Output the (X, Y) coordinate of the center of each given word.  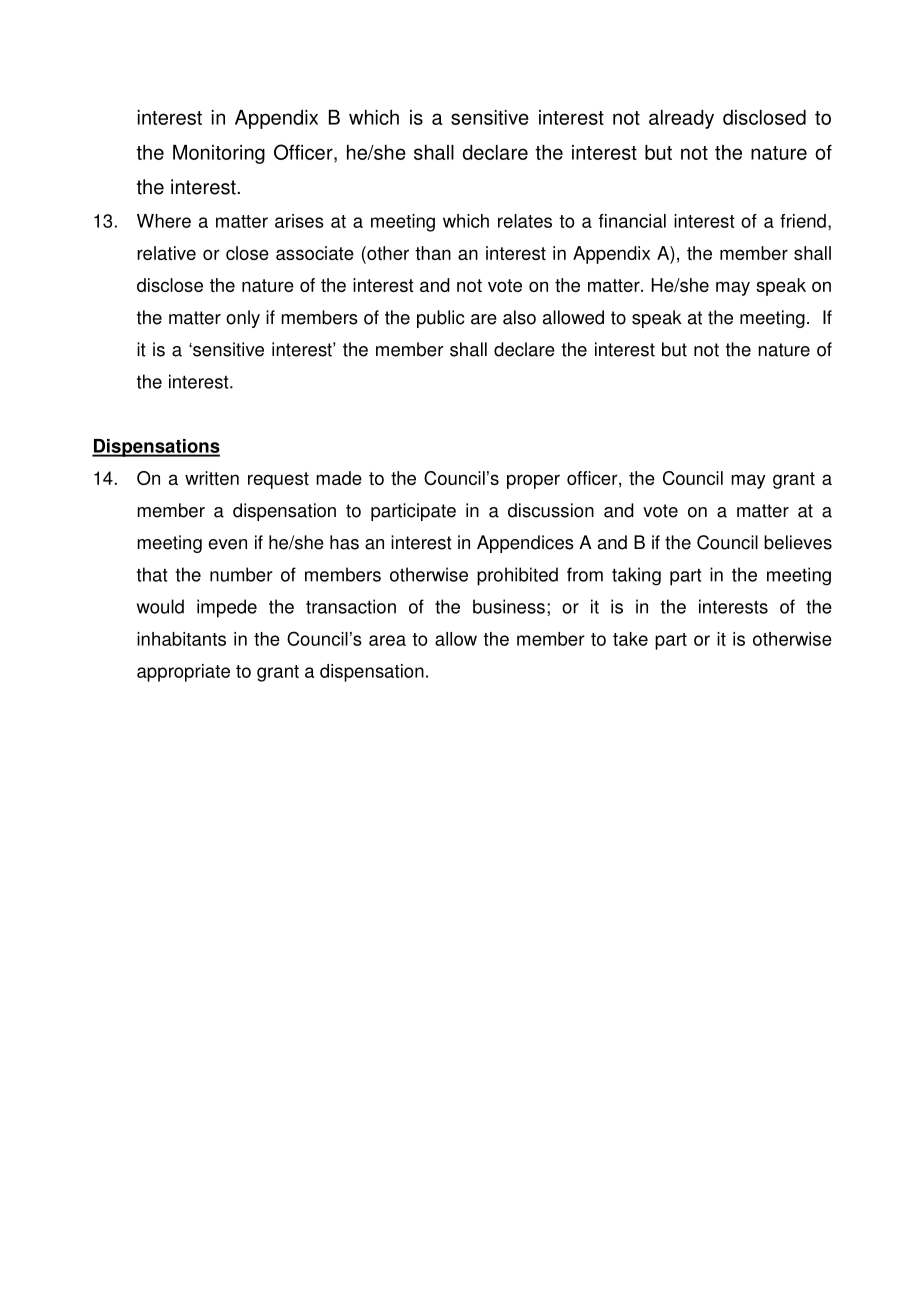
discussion (551, 510)
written (212, 478)
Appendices (525, 544)
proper (533, 481)
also (519, 317)
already (681, 119)
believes (798, 542)
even (227, 544)
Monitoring (219, 154)
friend (803, 221)
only (243, 319)
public (440, 319)
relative (166, 253)
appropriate (183, 673)
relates (525, 221)
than (433, 253)
